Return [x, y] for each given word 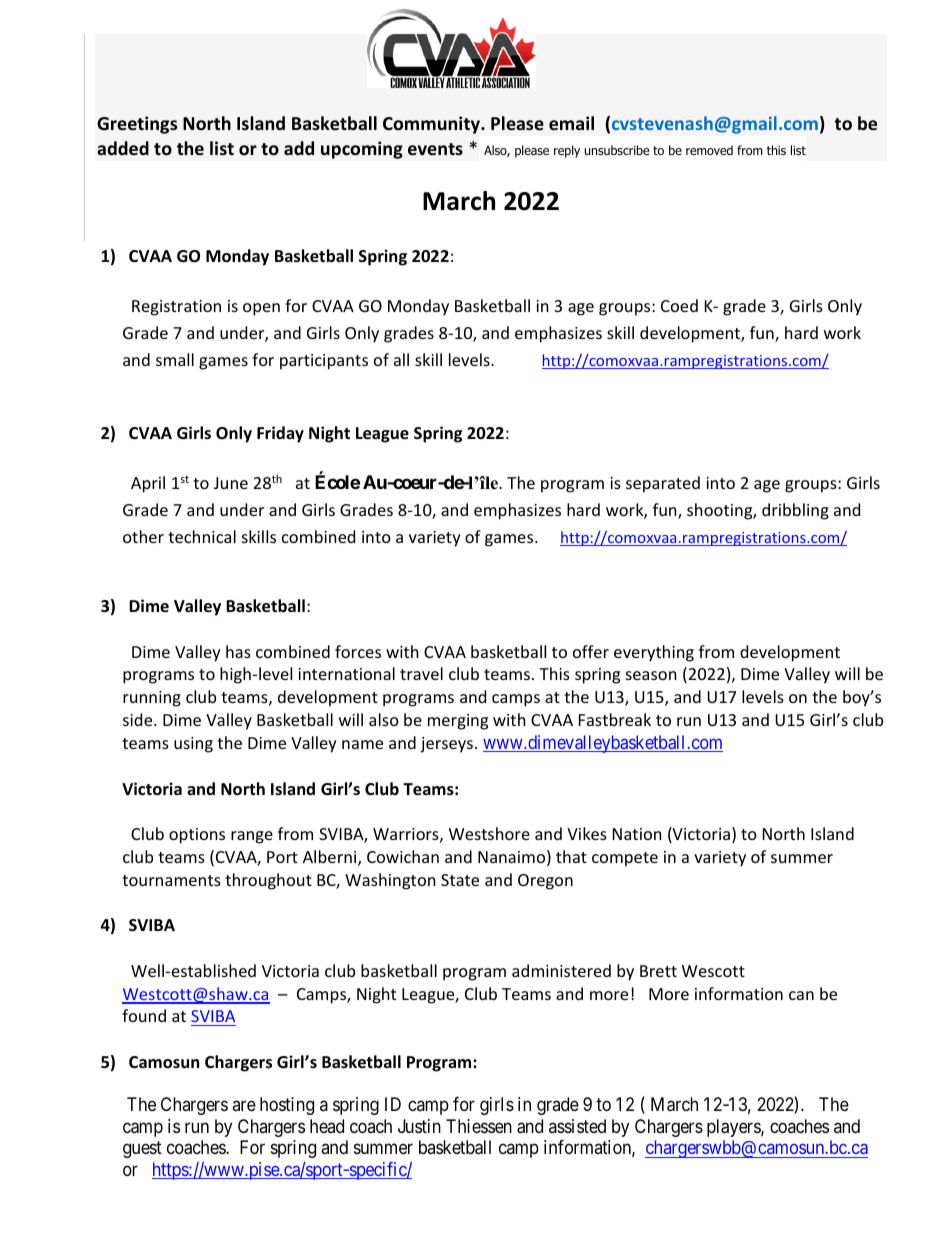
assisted [577, 1126]
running [152, 699]
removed [709, 150]
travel [421, 673]
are [244, 1106]
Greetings [137, 125]
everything [654, 653]
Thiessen [479, 1126]
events [435, 149]
